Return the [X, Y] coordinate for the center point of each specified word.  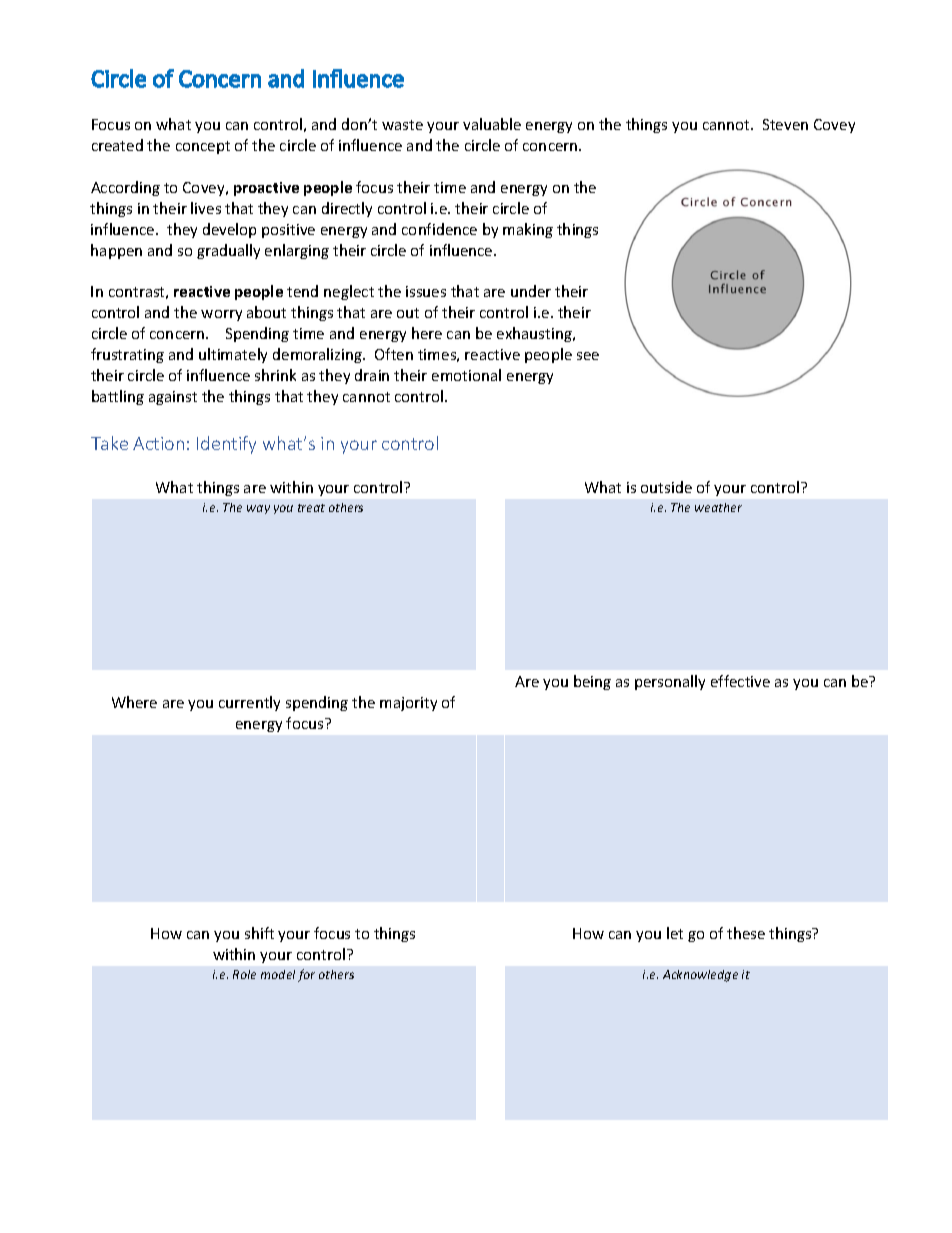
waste [402, 125]
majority [408, 704]
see [588, 356]
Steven [785, 124]
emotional [466, 375]
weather [718, 507]
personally [670, 682]
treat [311, 508]
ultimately [233, 355]
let [675, 933]
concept [203, 147]
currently [249, 703]
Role [244, 974]
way [258, 509]
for [306, 975]
